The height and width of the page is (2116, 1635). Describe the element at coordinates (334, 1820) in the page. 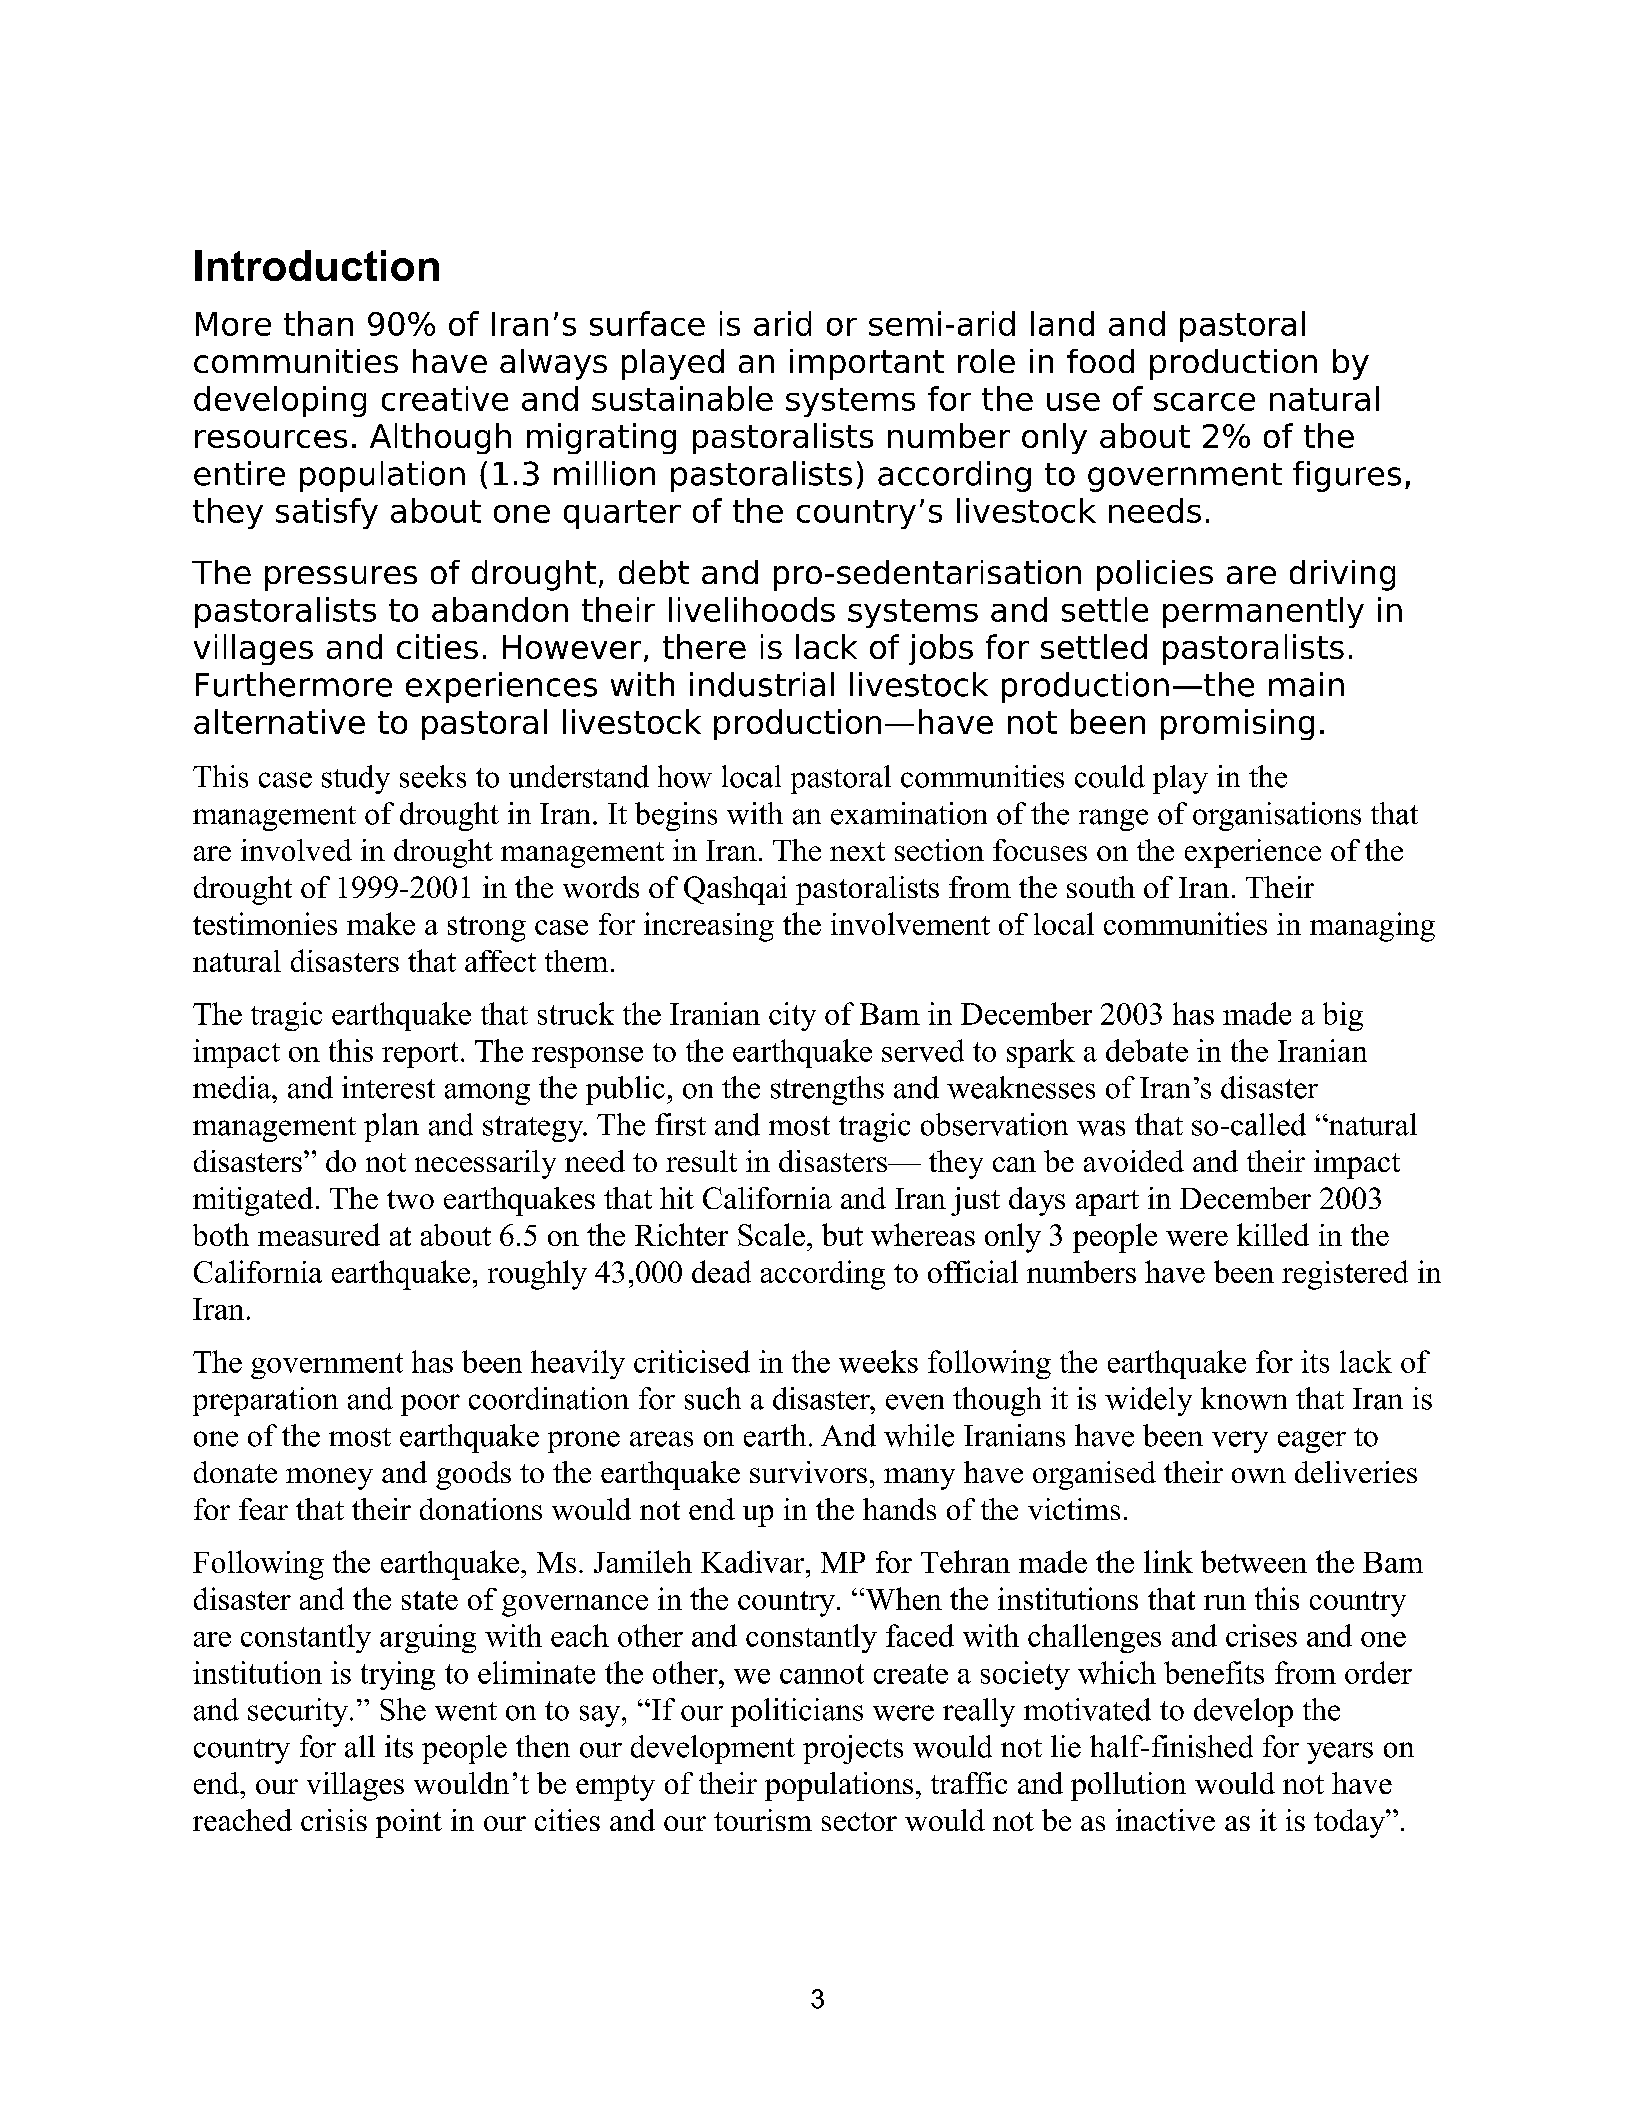

I see `crisis` at that location.
